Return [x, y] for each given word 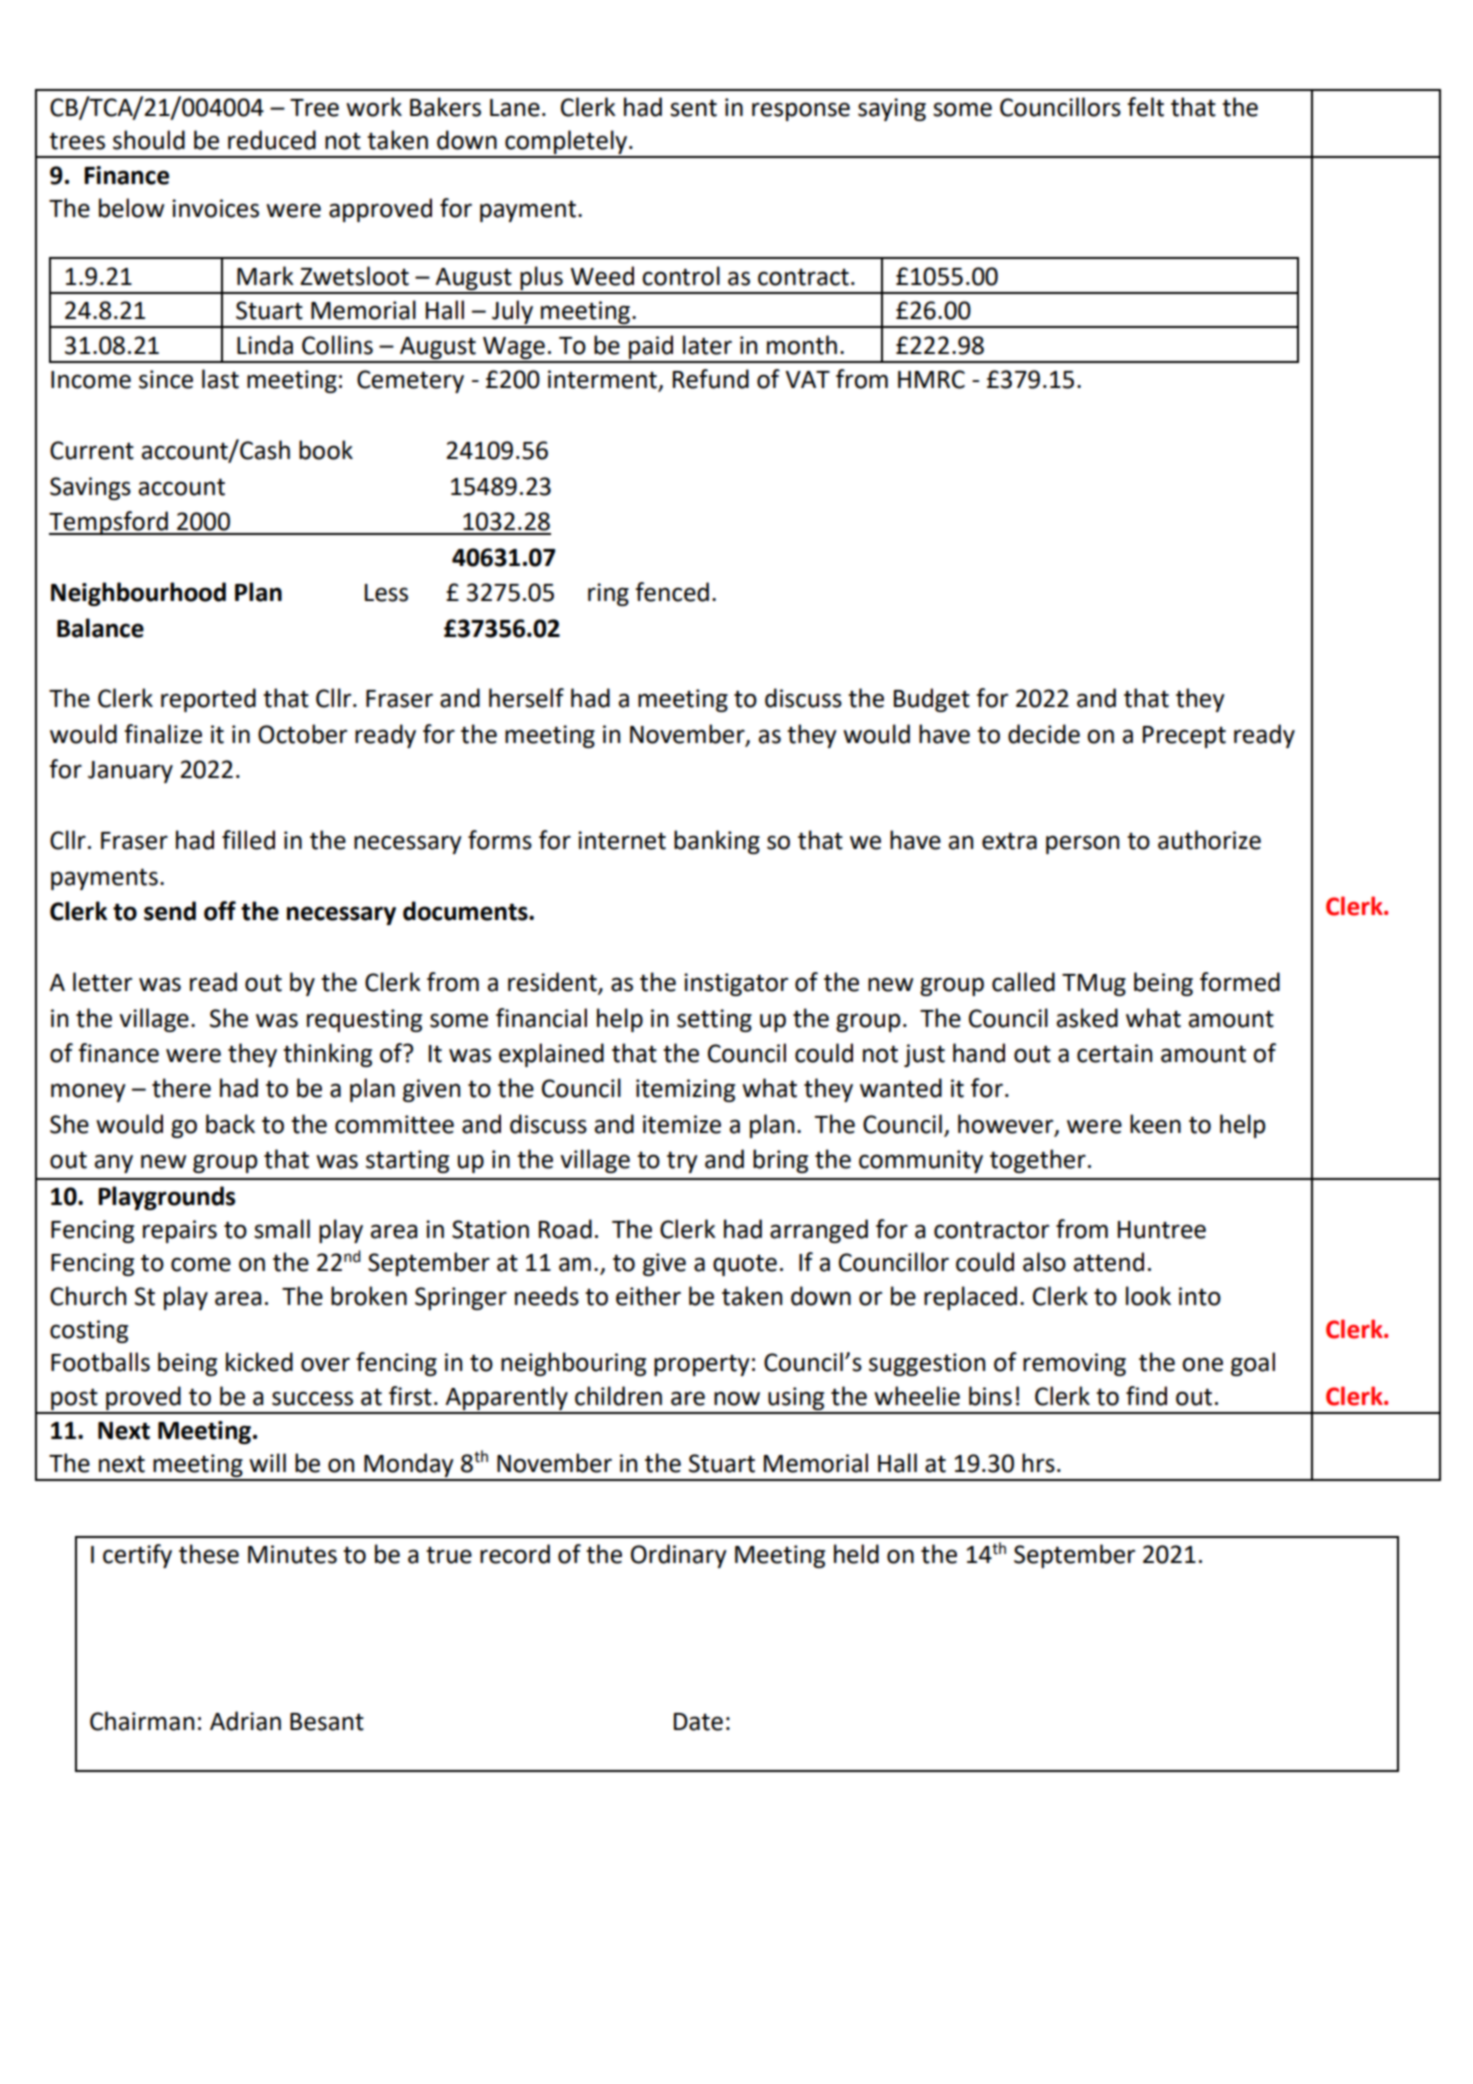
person [1082, 844]
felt [1145, 107]
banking [717, 842]
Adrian [245, 1721]
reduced [272, 140]
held [856, 1554]
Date [698, 1722]
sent [693, 108]
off [220, 911]
